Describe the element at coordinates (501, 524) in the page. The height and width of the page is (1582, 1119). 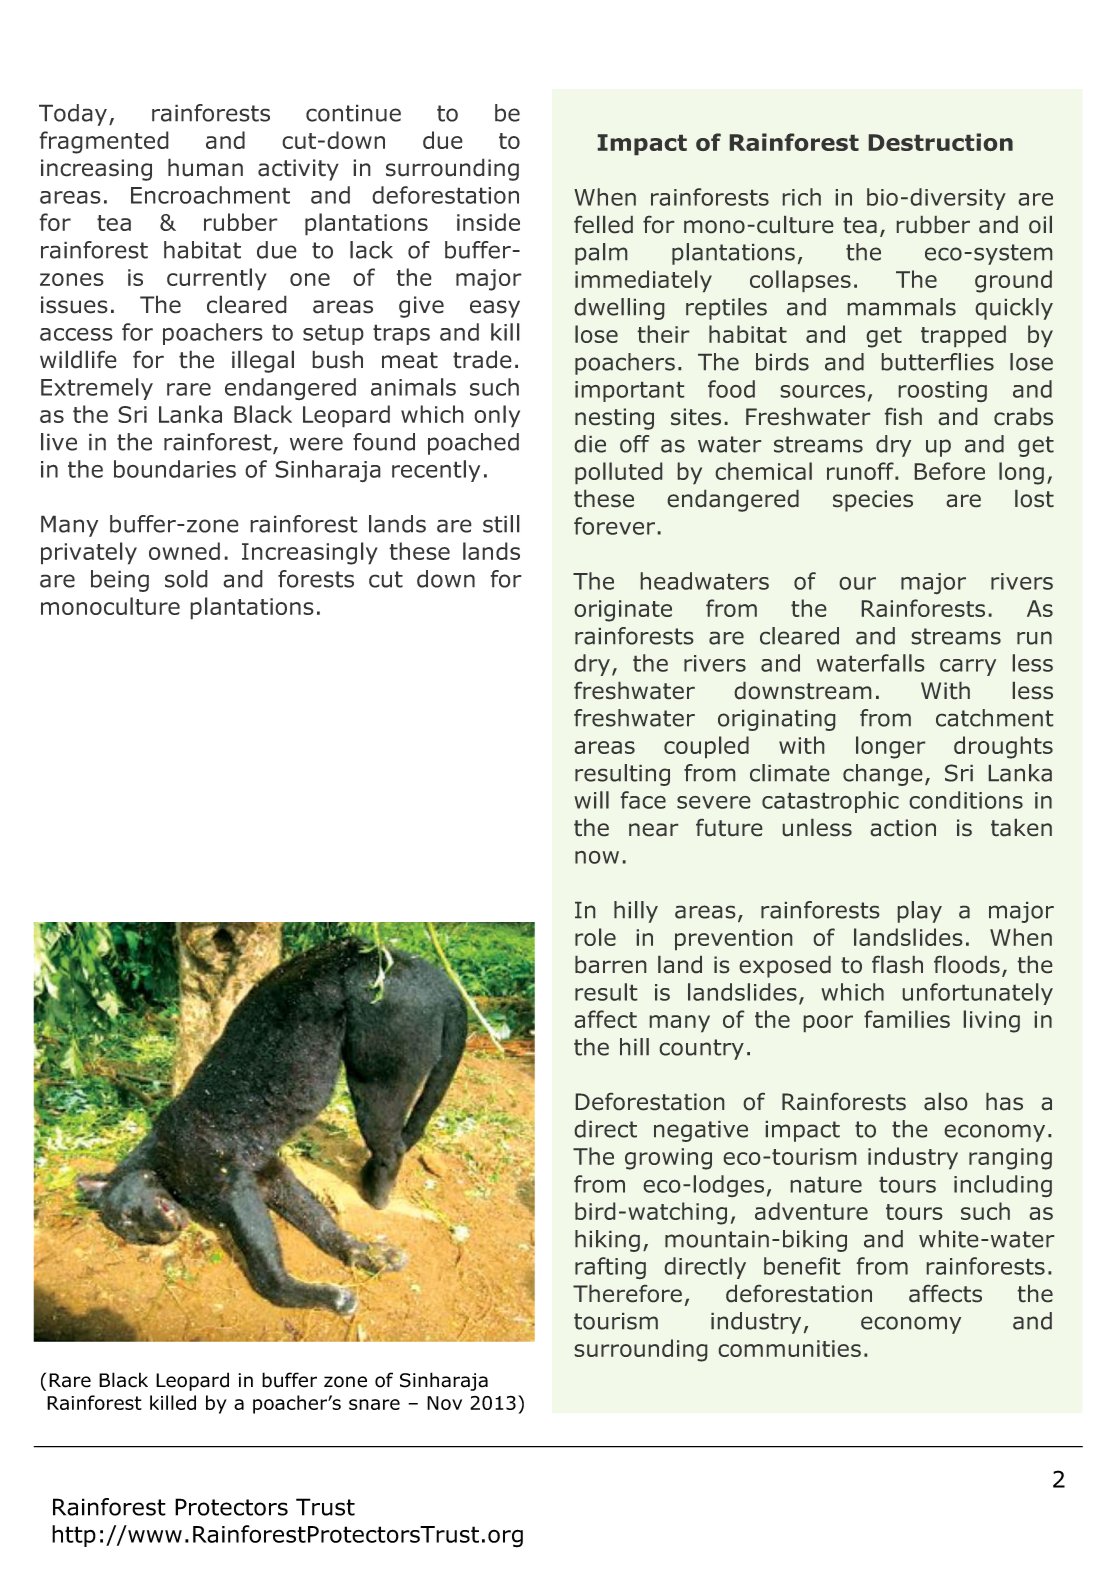
I see `still` at that location.
